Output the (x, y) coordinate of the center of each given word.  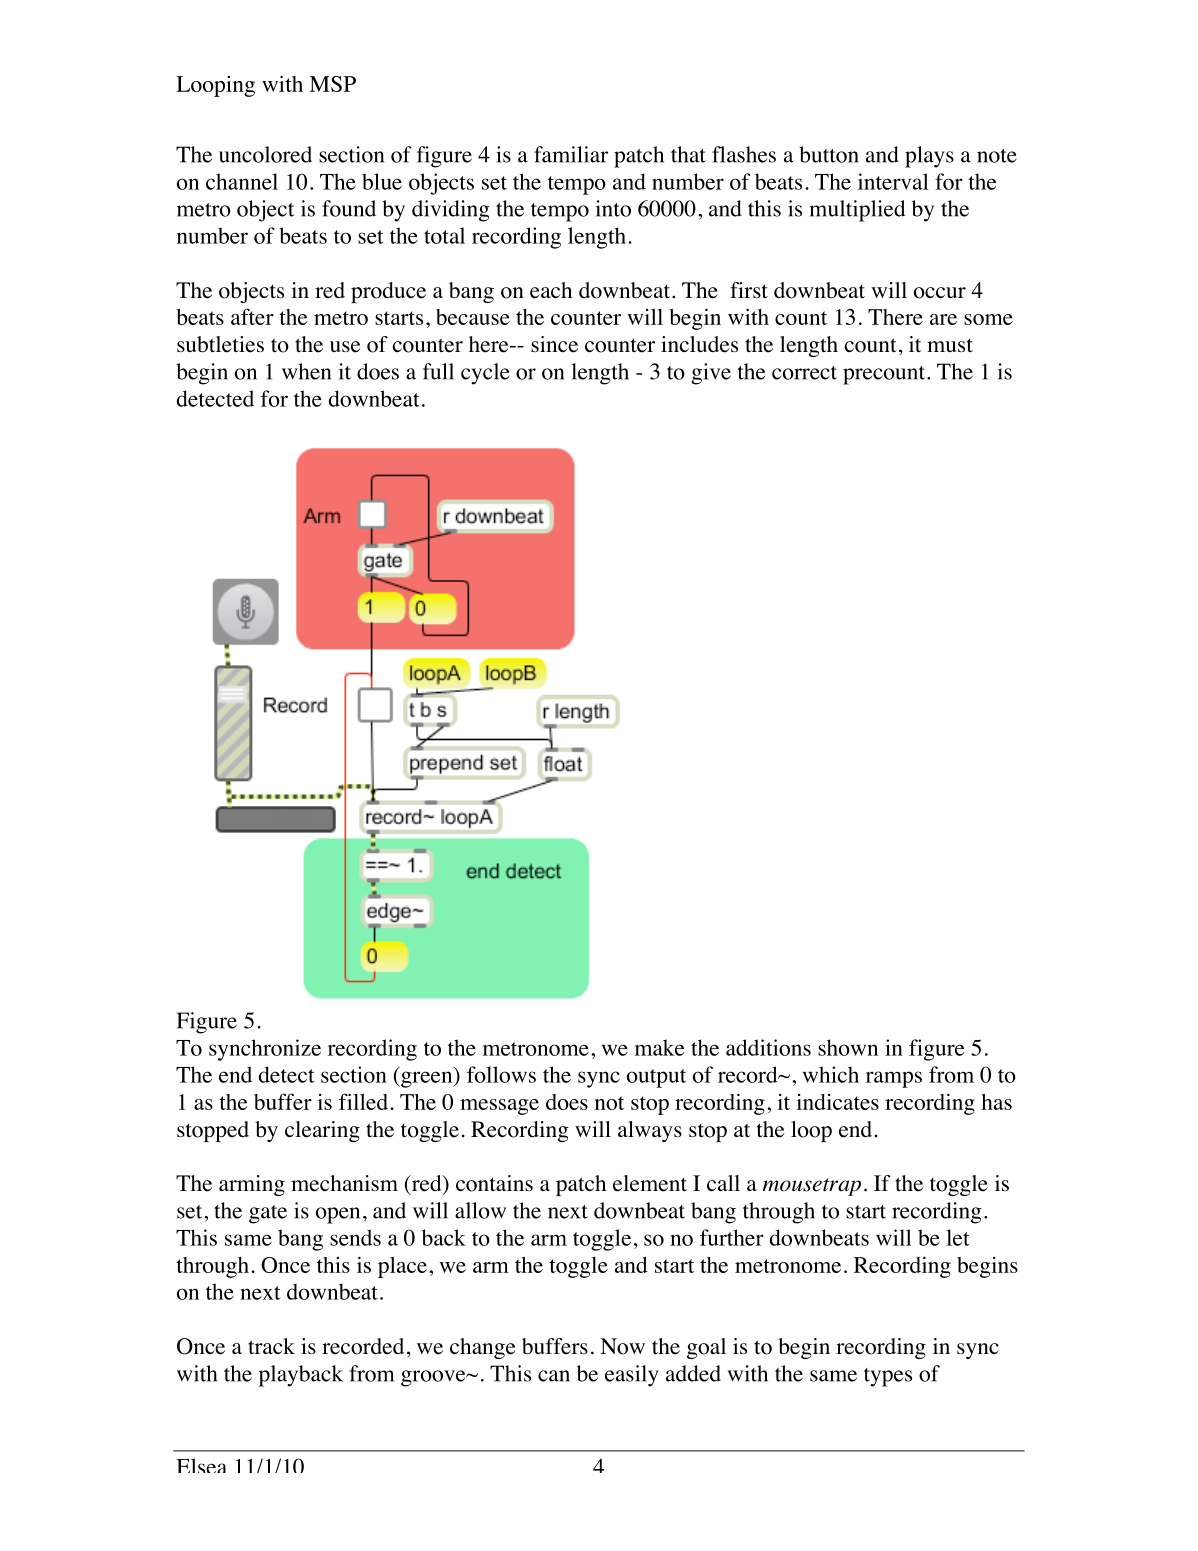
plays (929, 157)
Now (622, 1346)
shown (848, 1047)
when (306, 371)
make (659, 1047)
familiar (571, 154)
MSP (332, 84)
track (271, 1346)
